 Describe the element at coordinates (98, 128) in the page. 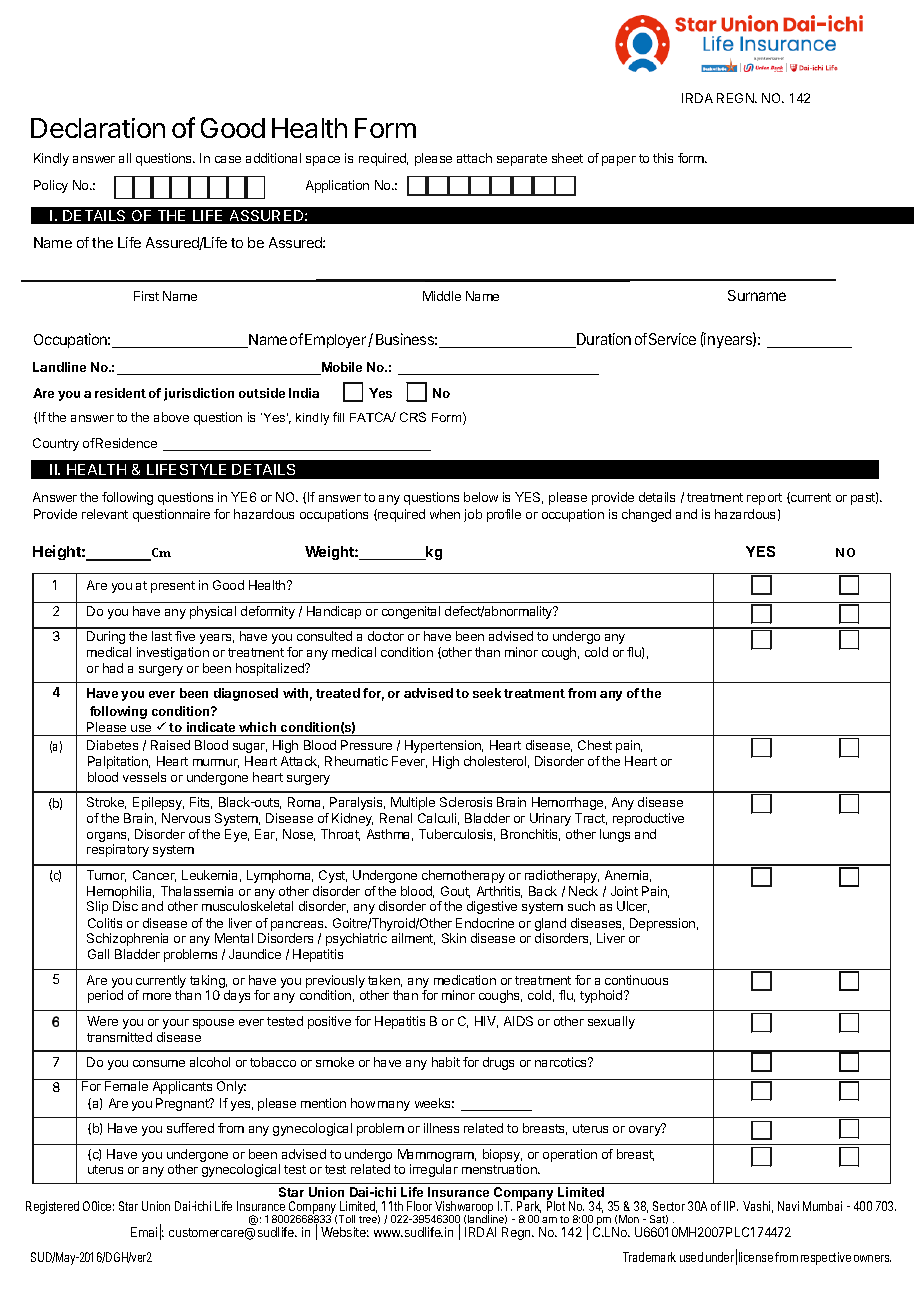

I see `Declaration` at that location.
